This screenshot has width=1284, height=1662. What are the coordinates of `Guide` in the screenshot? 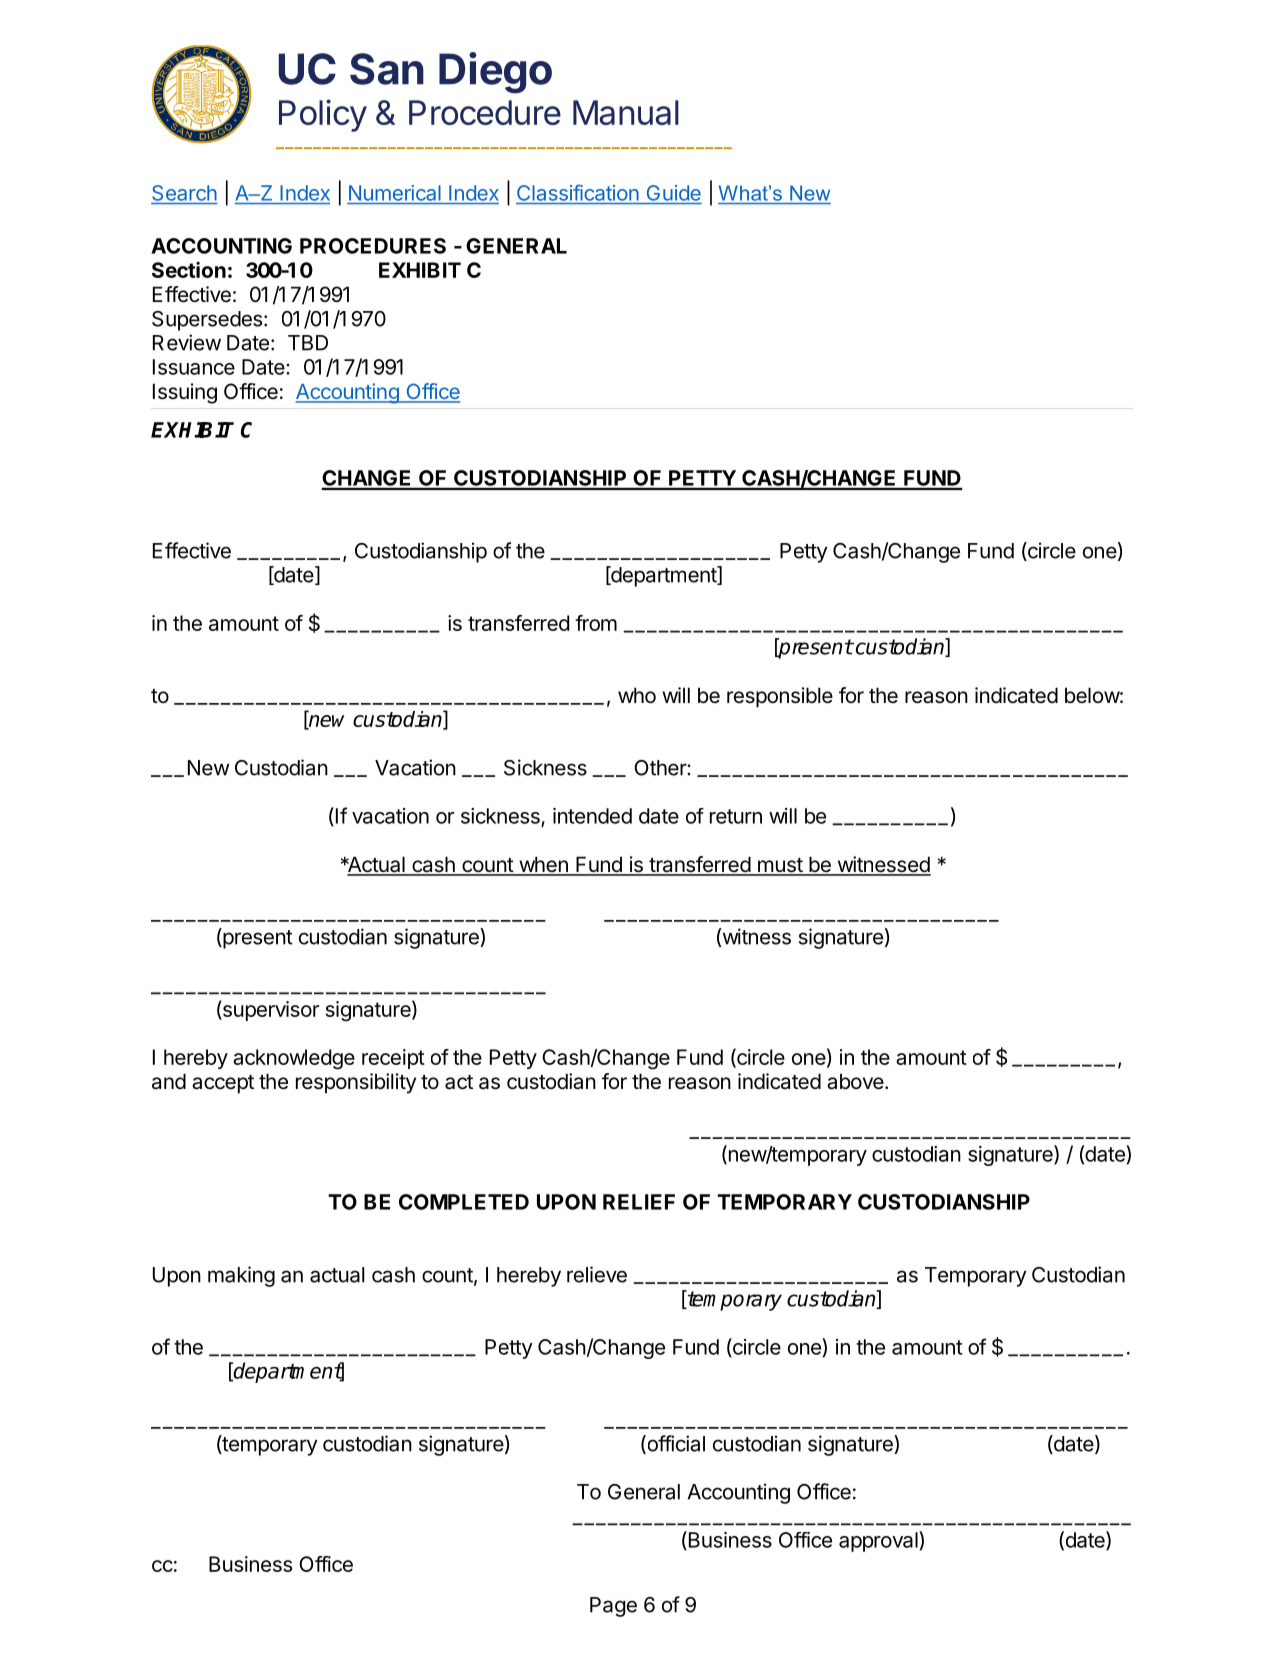 It's located at (674, 193).
